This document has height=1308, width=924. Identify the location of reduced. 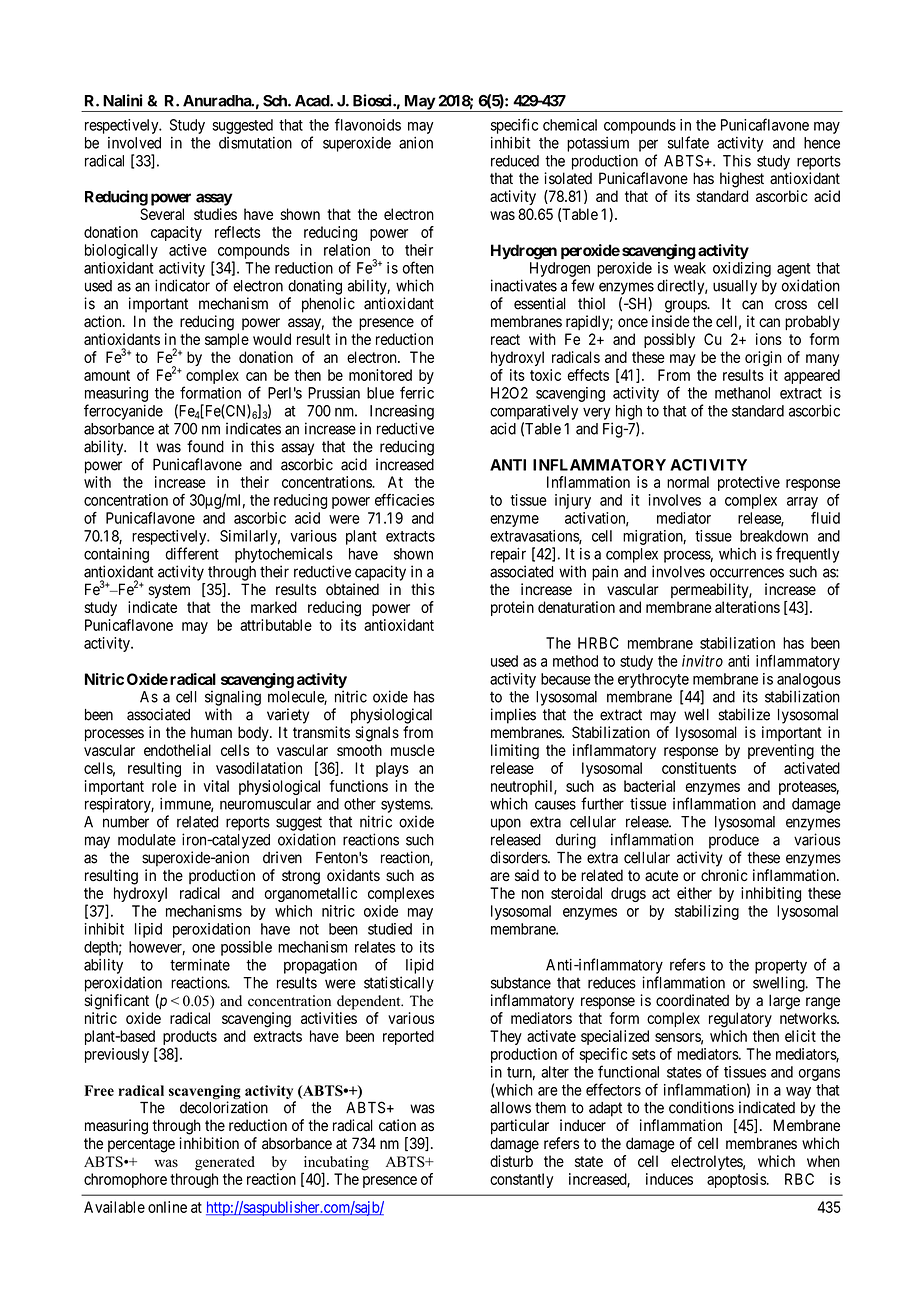
(515, 161).
